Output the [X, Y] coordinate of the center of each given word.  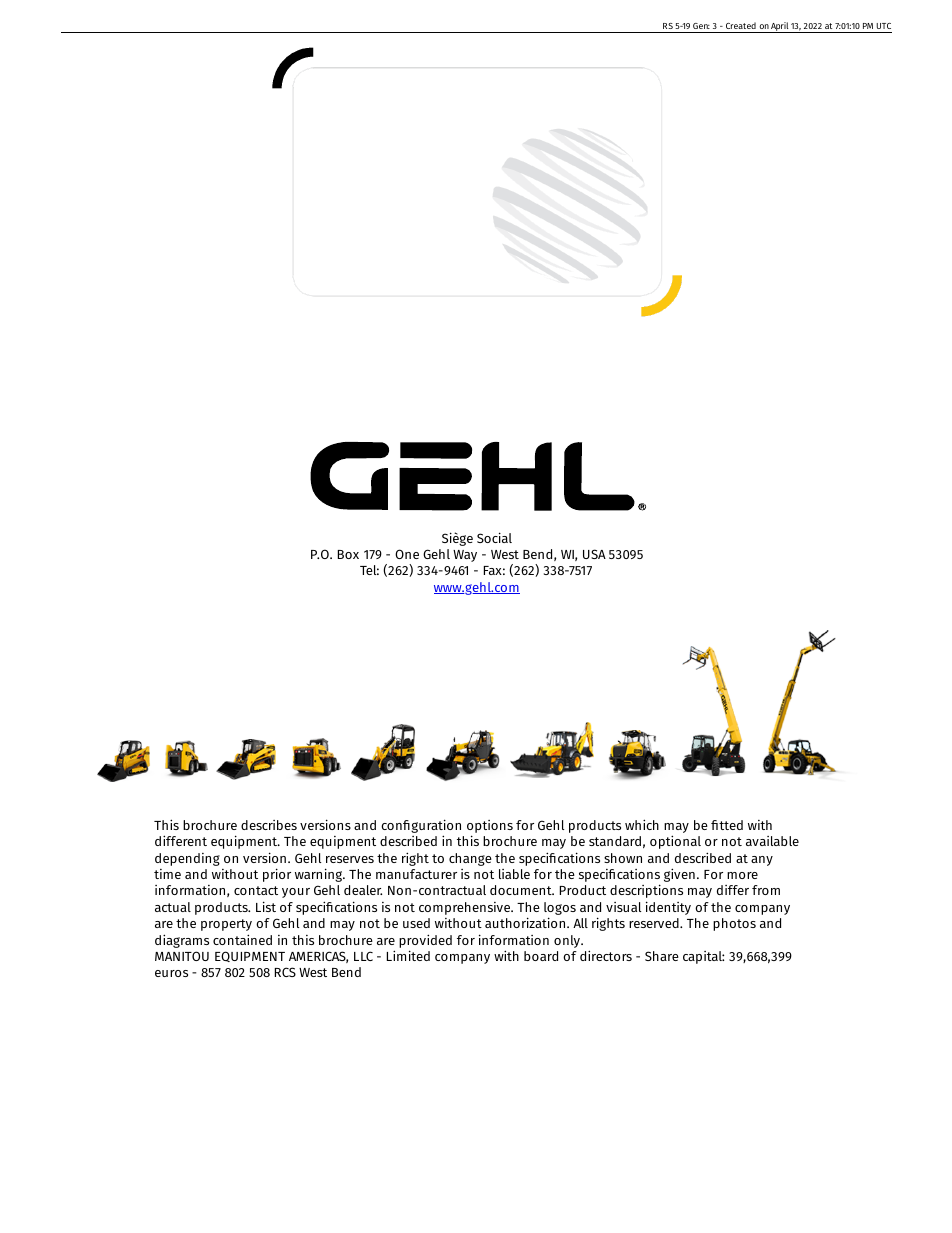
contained [242, 939]
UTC [883, 28]
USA [594, 554]
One [407, 554]
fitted [727, 825]
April [779, 27]
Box [348, 554]
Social [494, 537]
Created [741, 27]
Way [465, 556]
